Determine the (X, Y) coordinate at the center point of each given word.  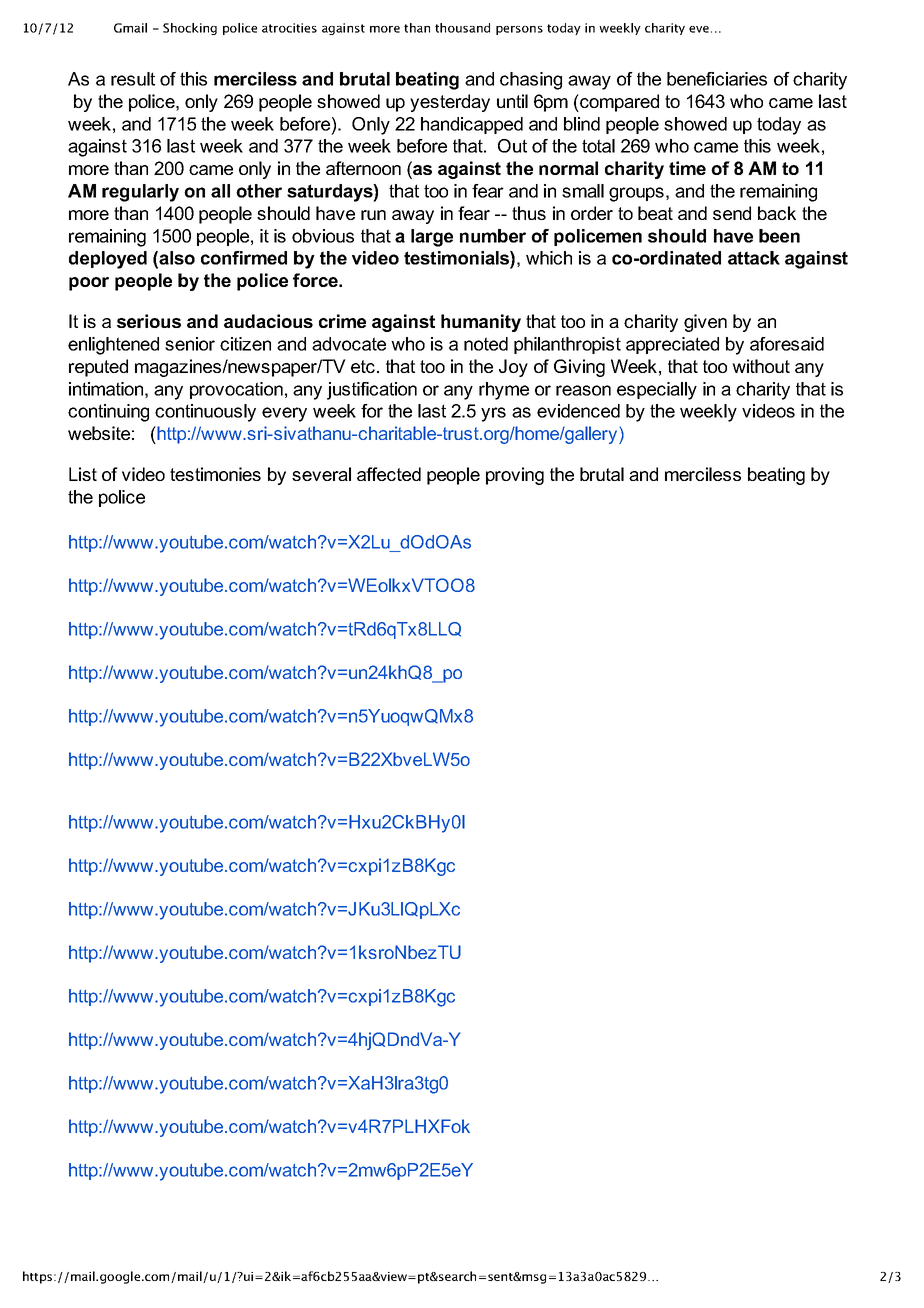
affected (389, 474)
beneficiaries (717, 79)
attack (754, 258)
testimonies (215, 474)
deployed (108, 260)
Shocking (190, 29)
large (432, 238)
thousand (462, 28)
